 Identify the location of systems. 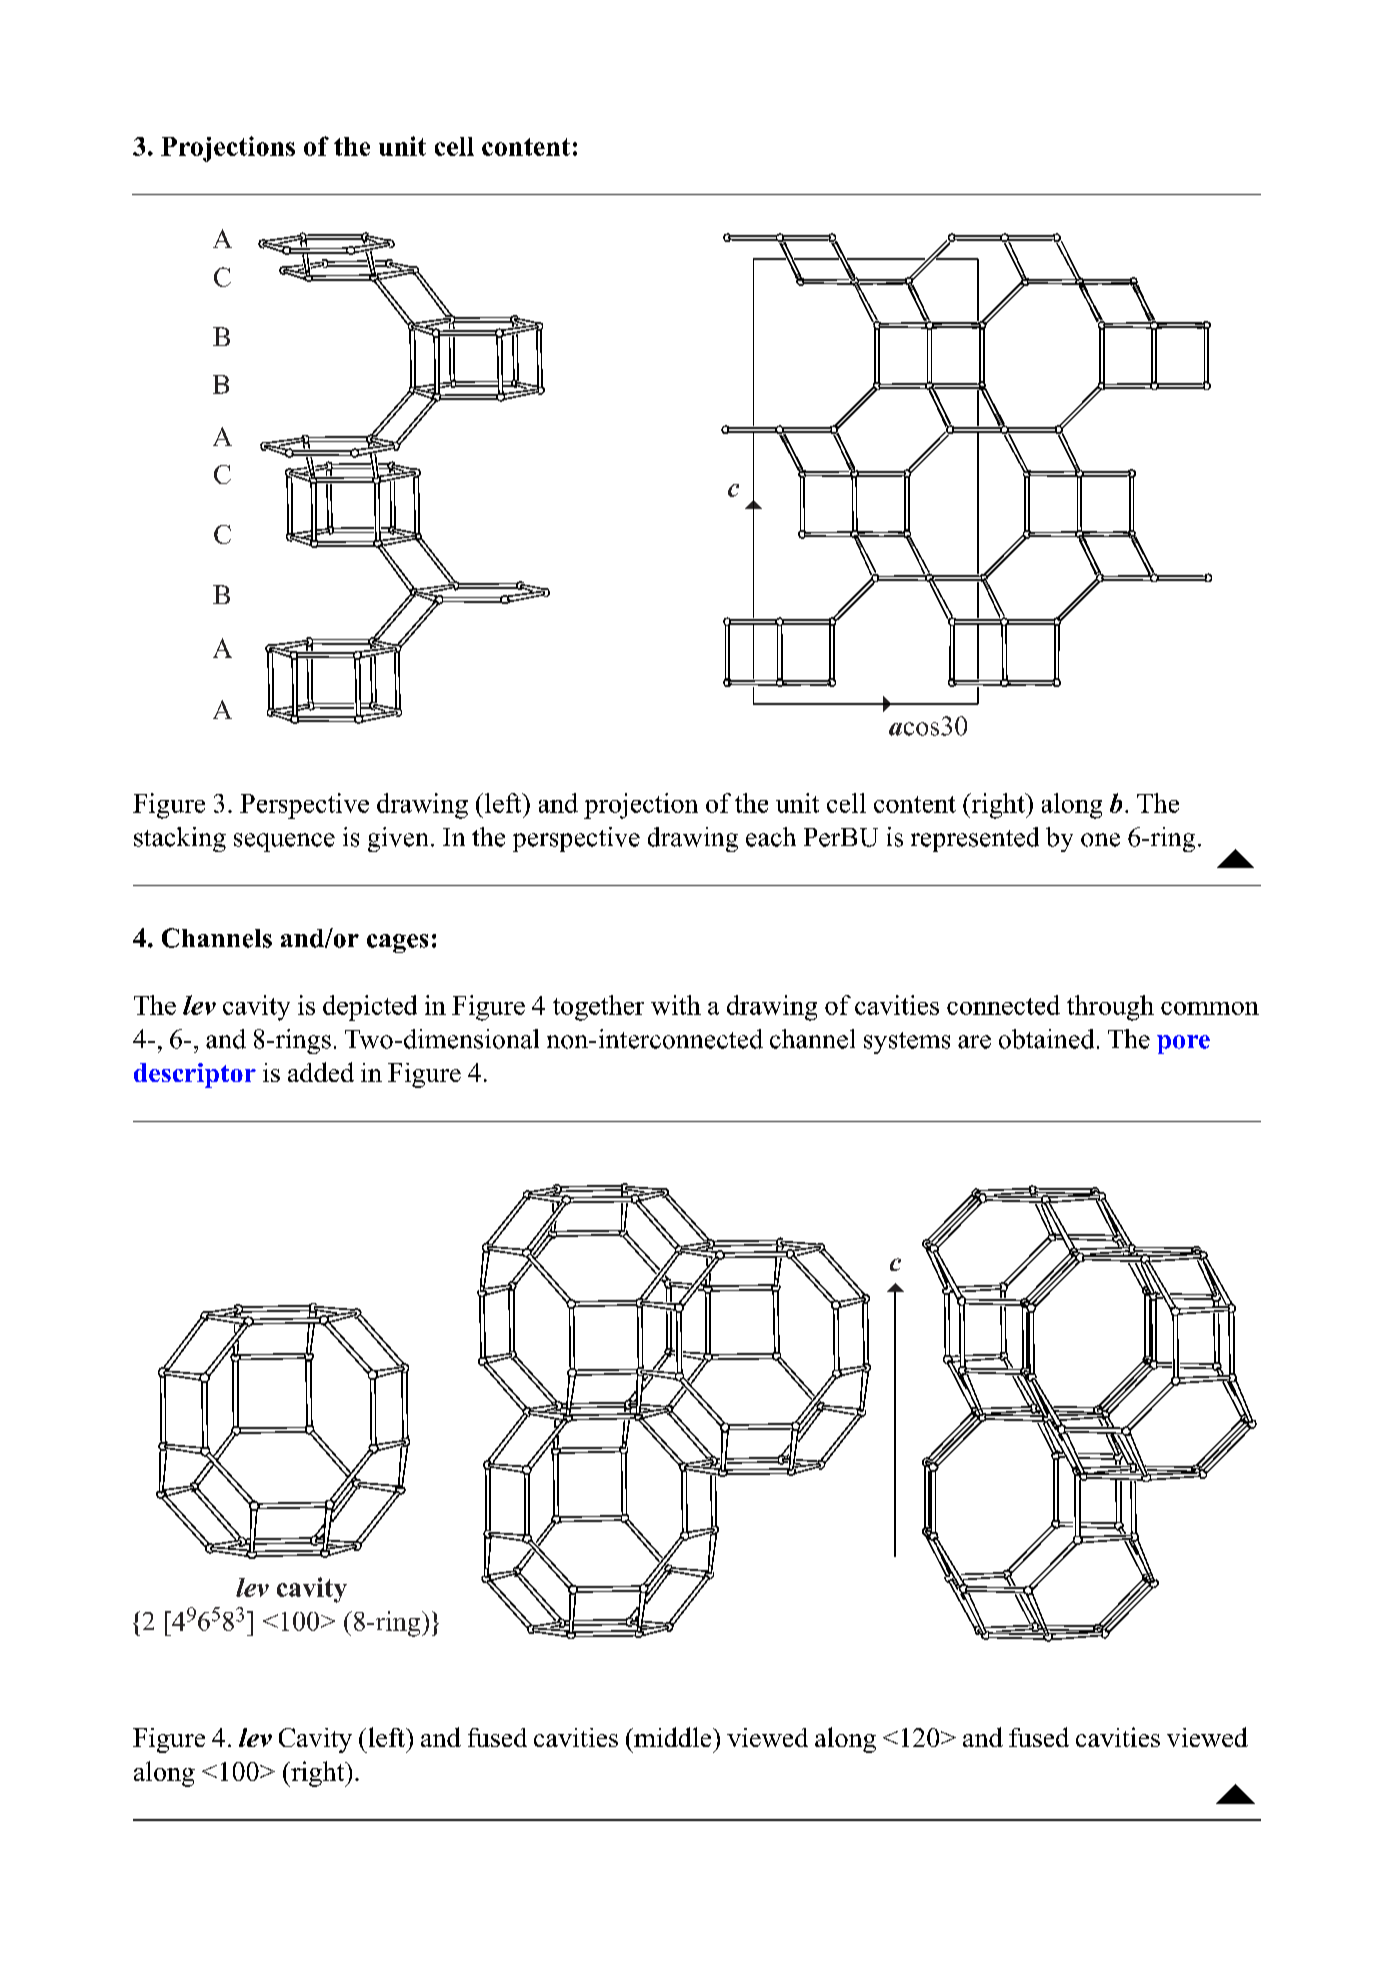
(907, 1043).
